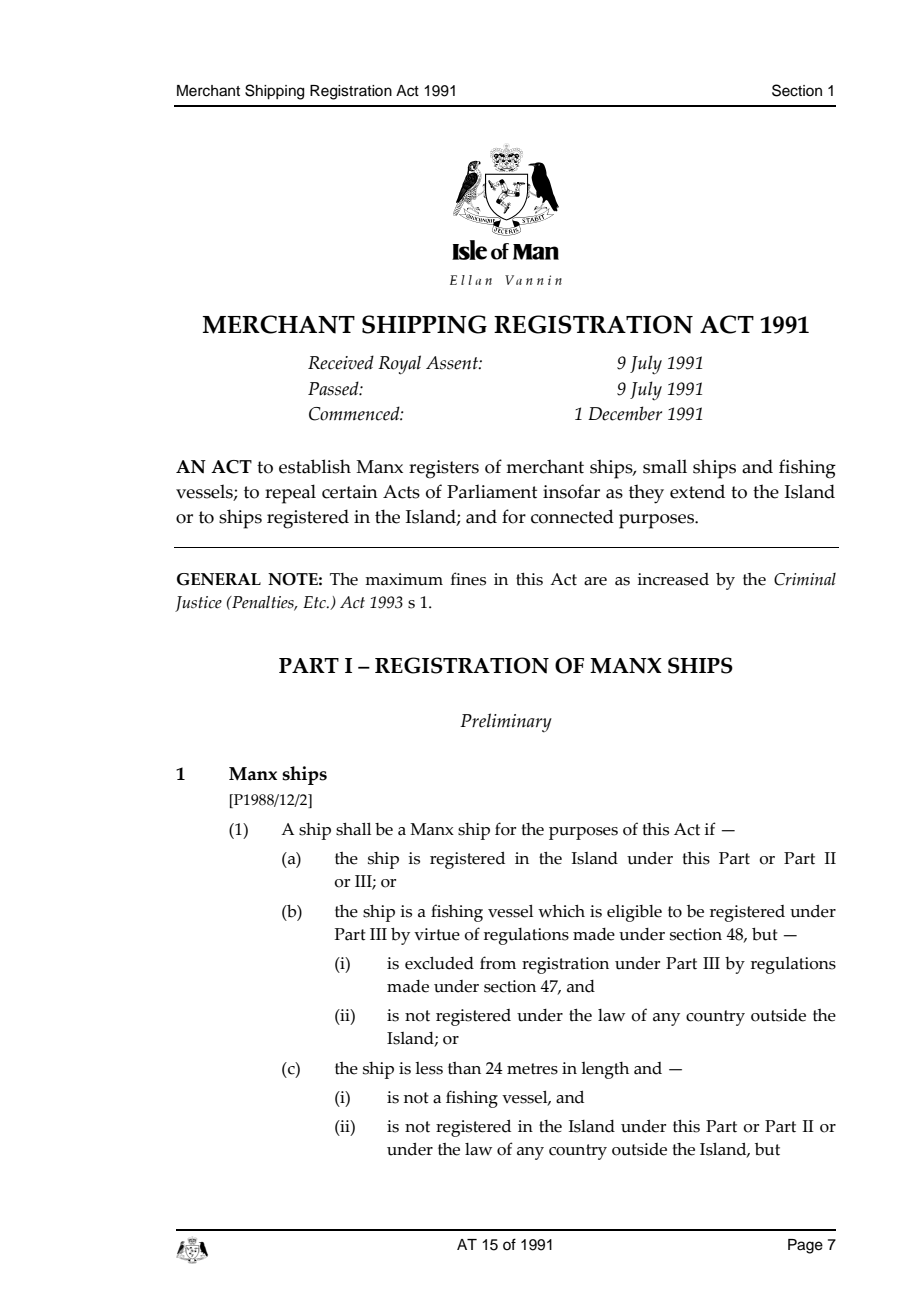 Image resolution: width=924 pixels, height=1308 pixels. Describe the element at coordinates (625, 413) in the document. I see `December` at that location.
